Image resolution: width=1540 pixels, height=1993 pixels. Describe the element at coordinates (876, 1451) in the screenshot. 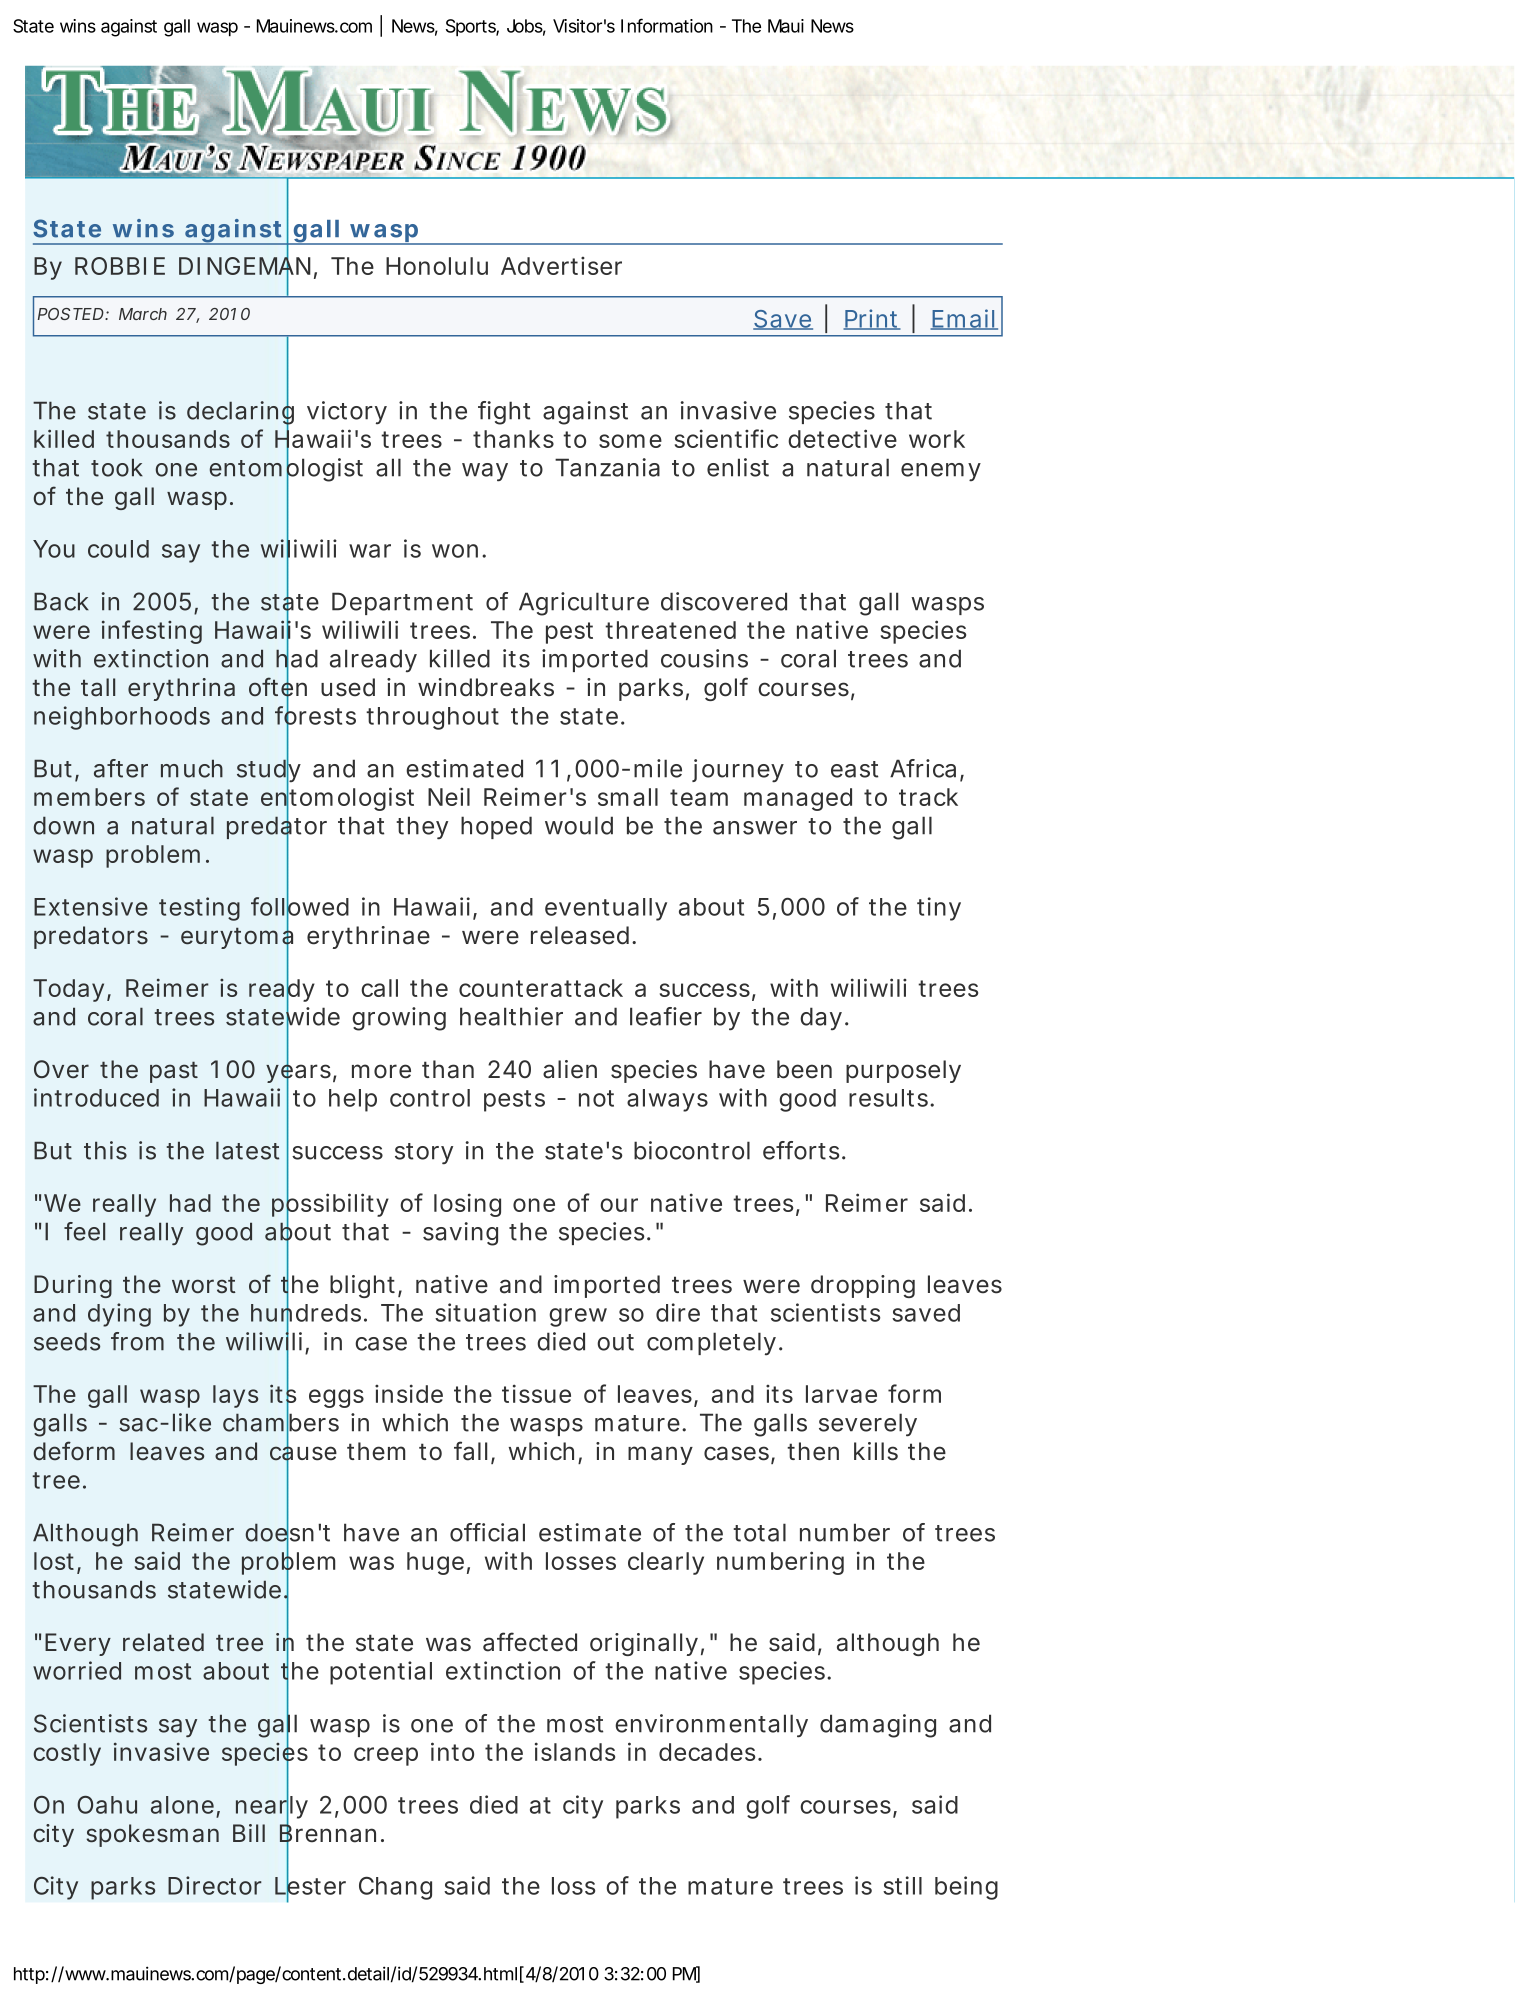

I see `kills` at that location.
